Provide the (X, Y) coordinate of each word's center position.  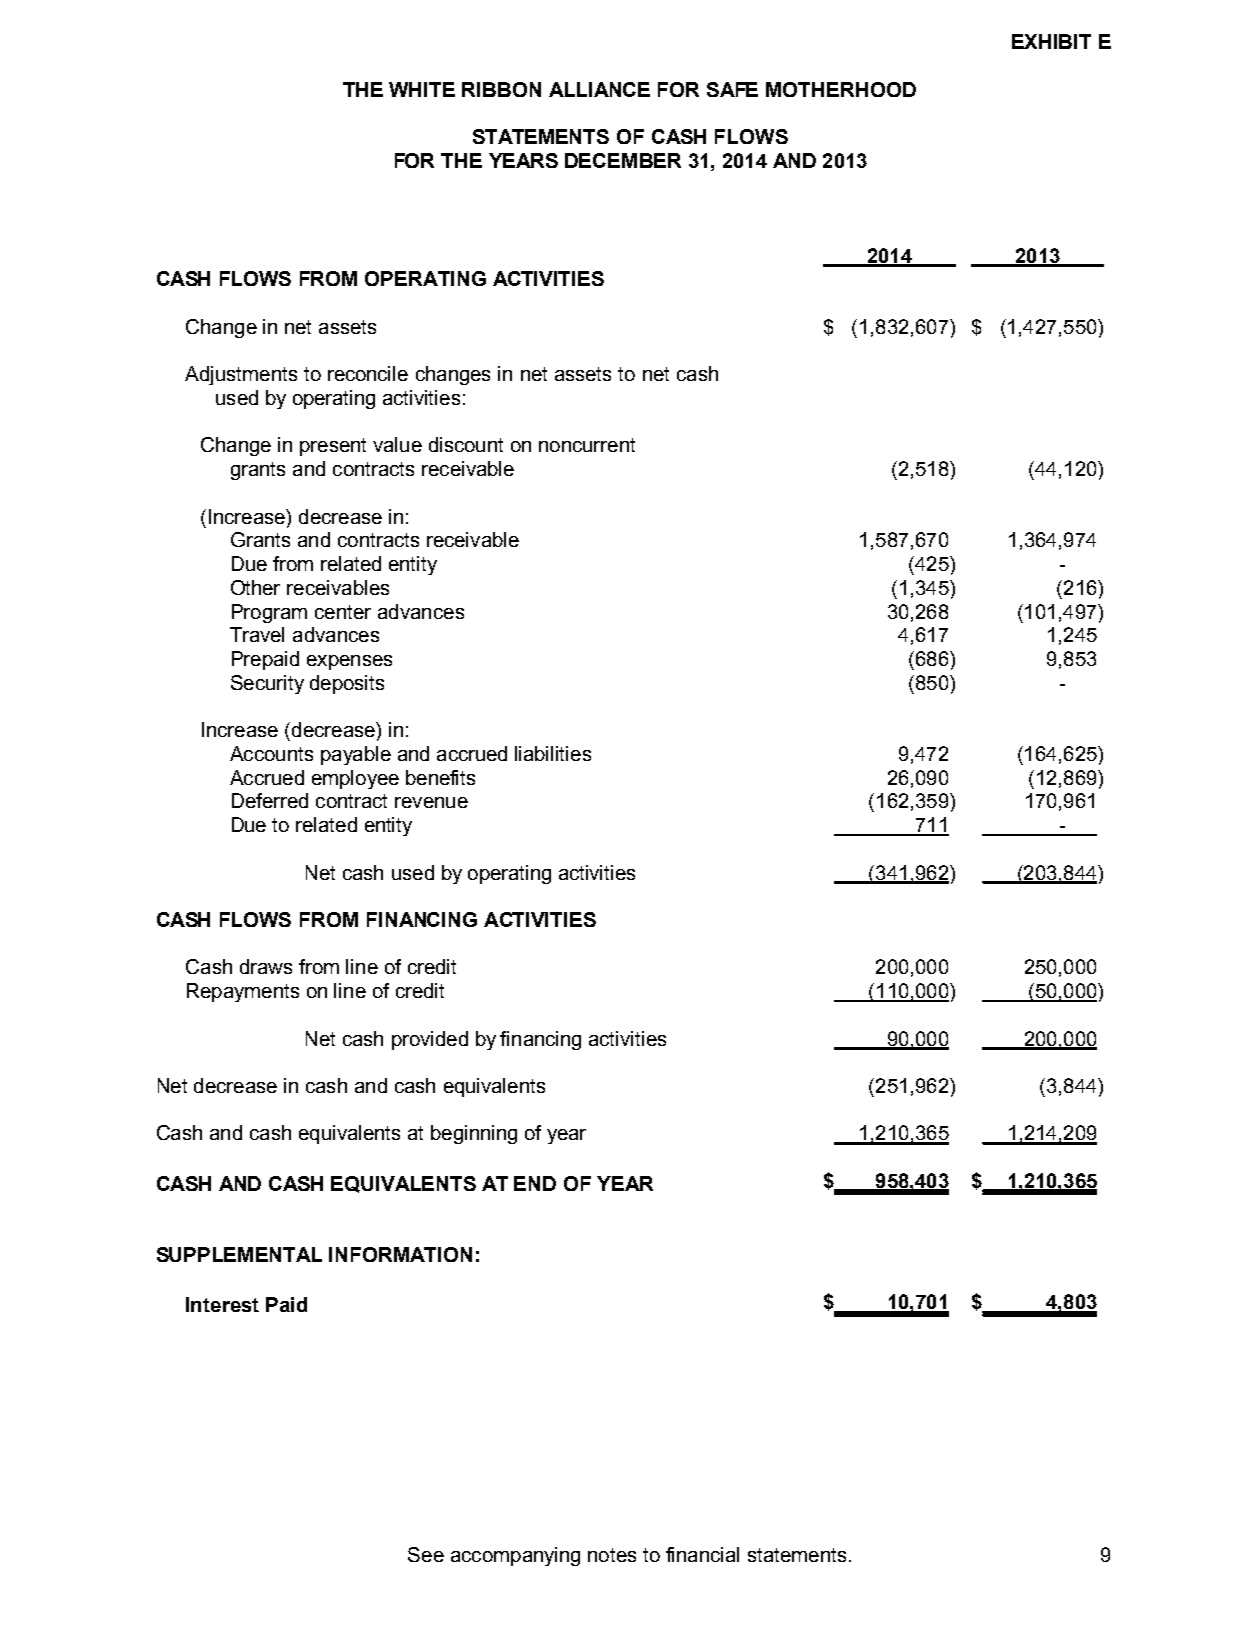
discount (466, 444)
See (426, 1554)
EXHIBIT (1051, 41)
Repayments (243, 992)
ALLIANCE (599, 89)
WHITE (422, 89)
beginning (474, 1134)
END (535, 1183)
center (343, 612)
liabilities (553, 753)
